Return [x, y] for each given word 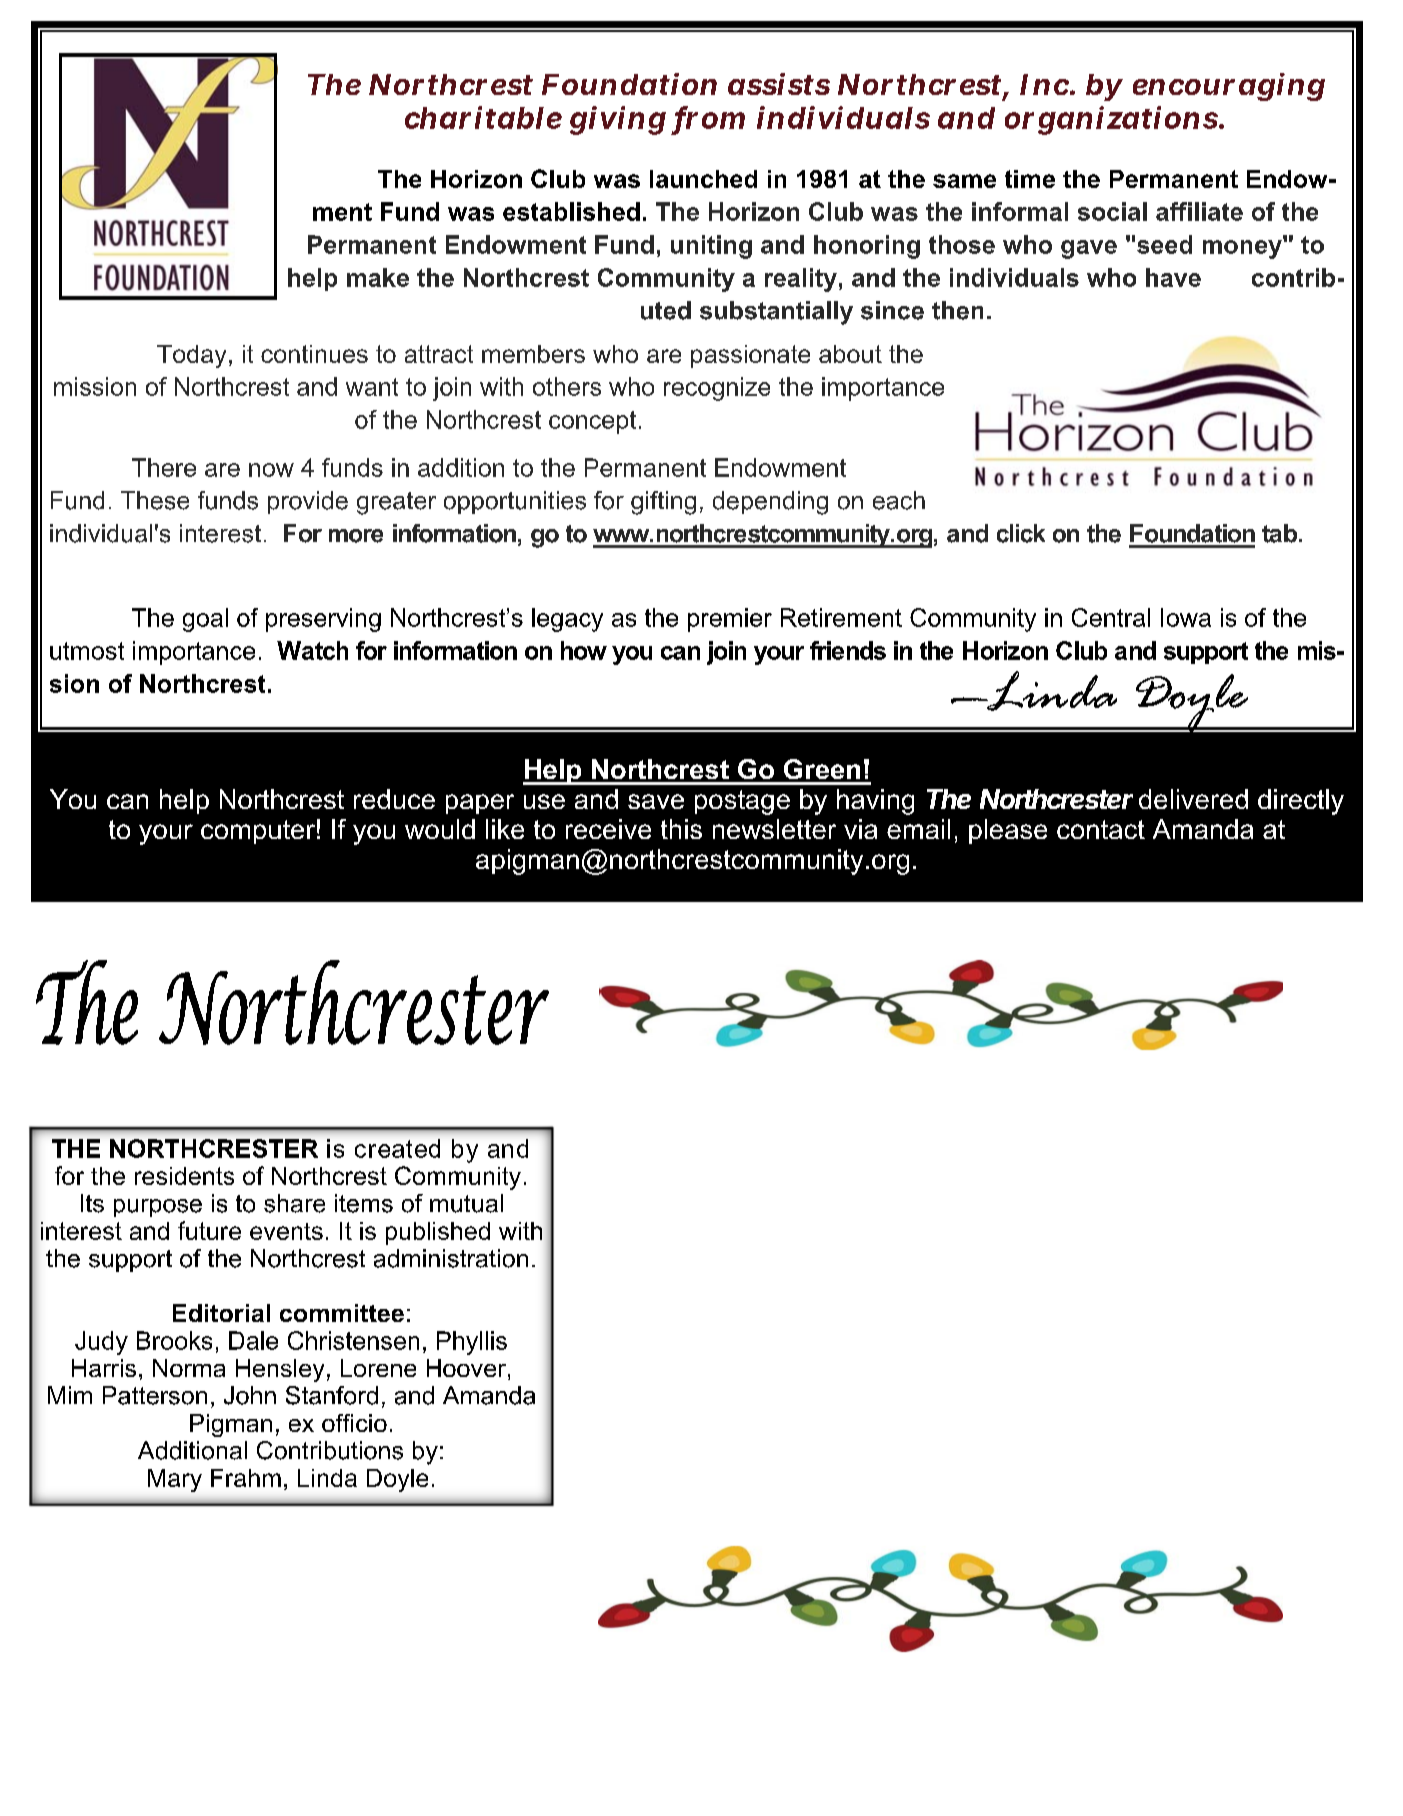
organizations [1111, 120]
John [250, 1395]
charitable [483, 117]
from [710, 118]
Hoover [466, 1368]
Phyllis [472, 1343]
